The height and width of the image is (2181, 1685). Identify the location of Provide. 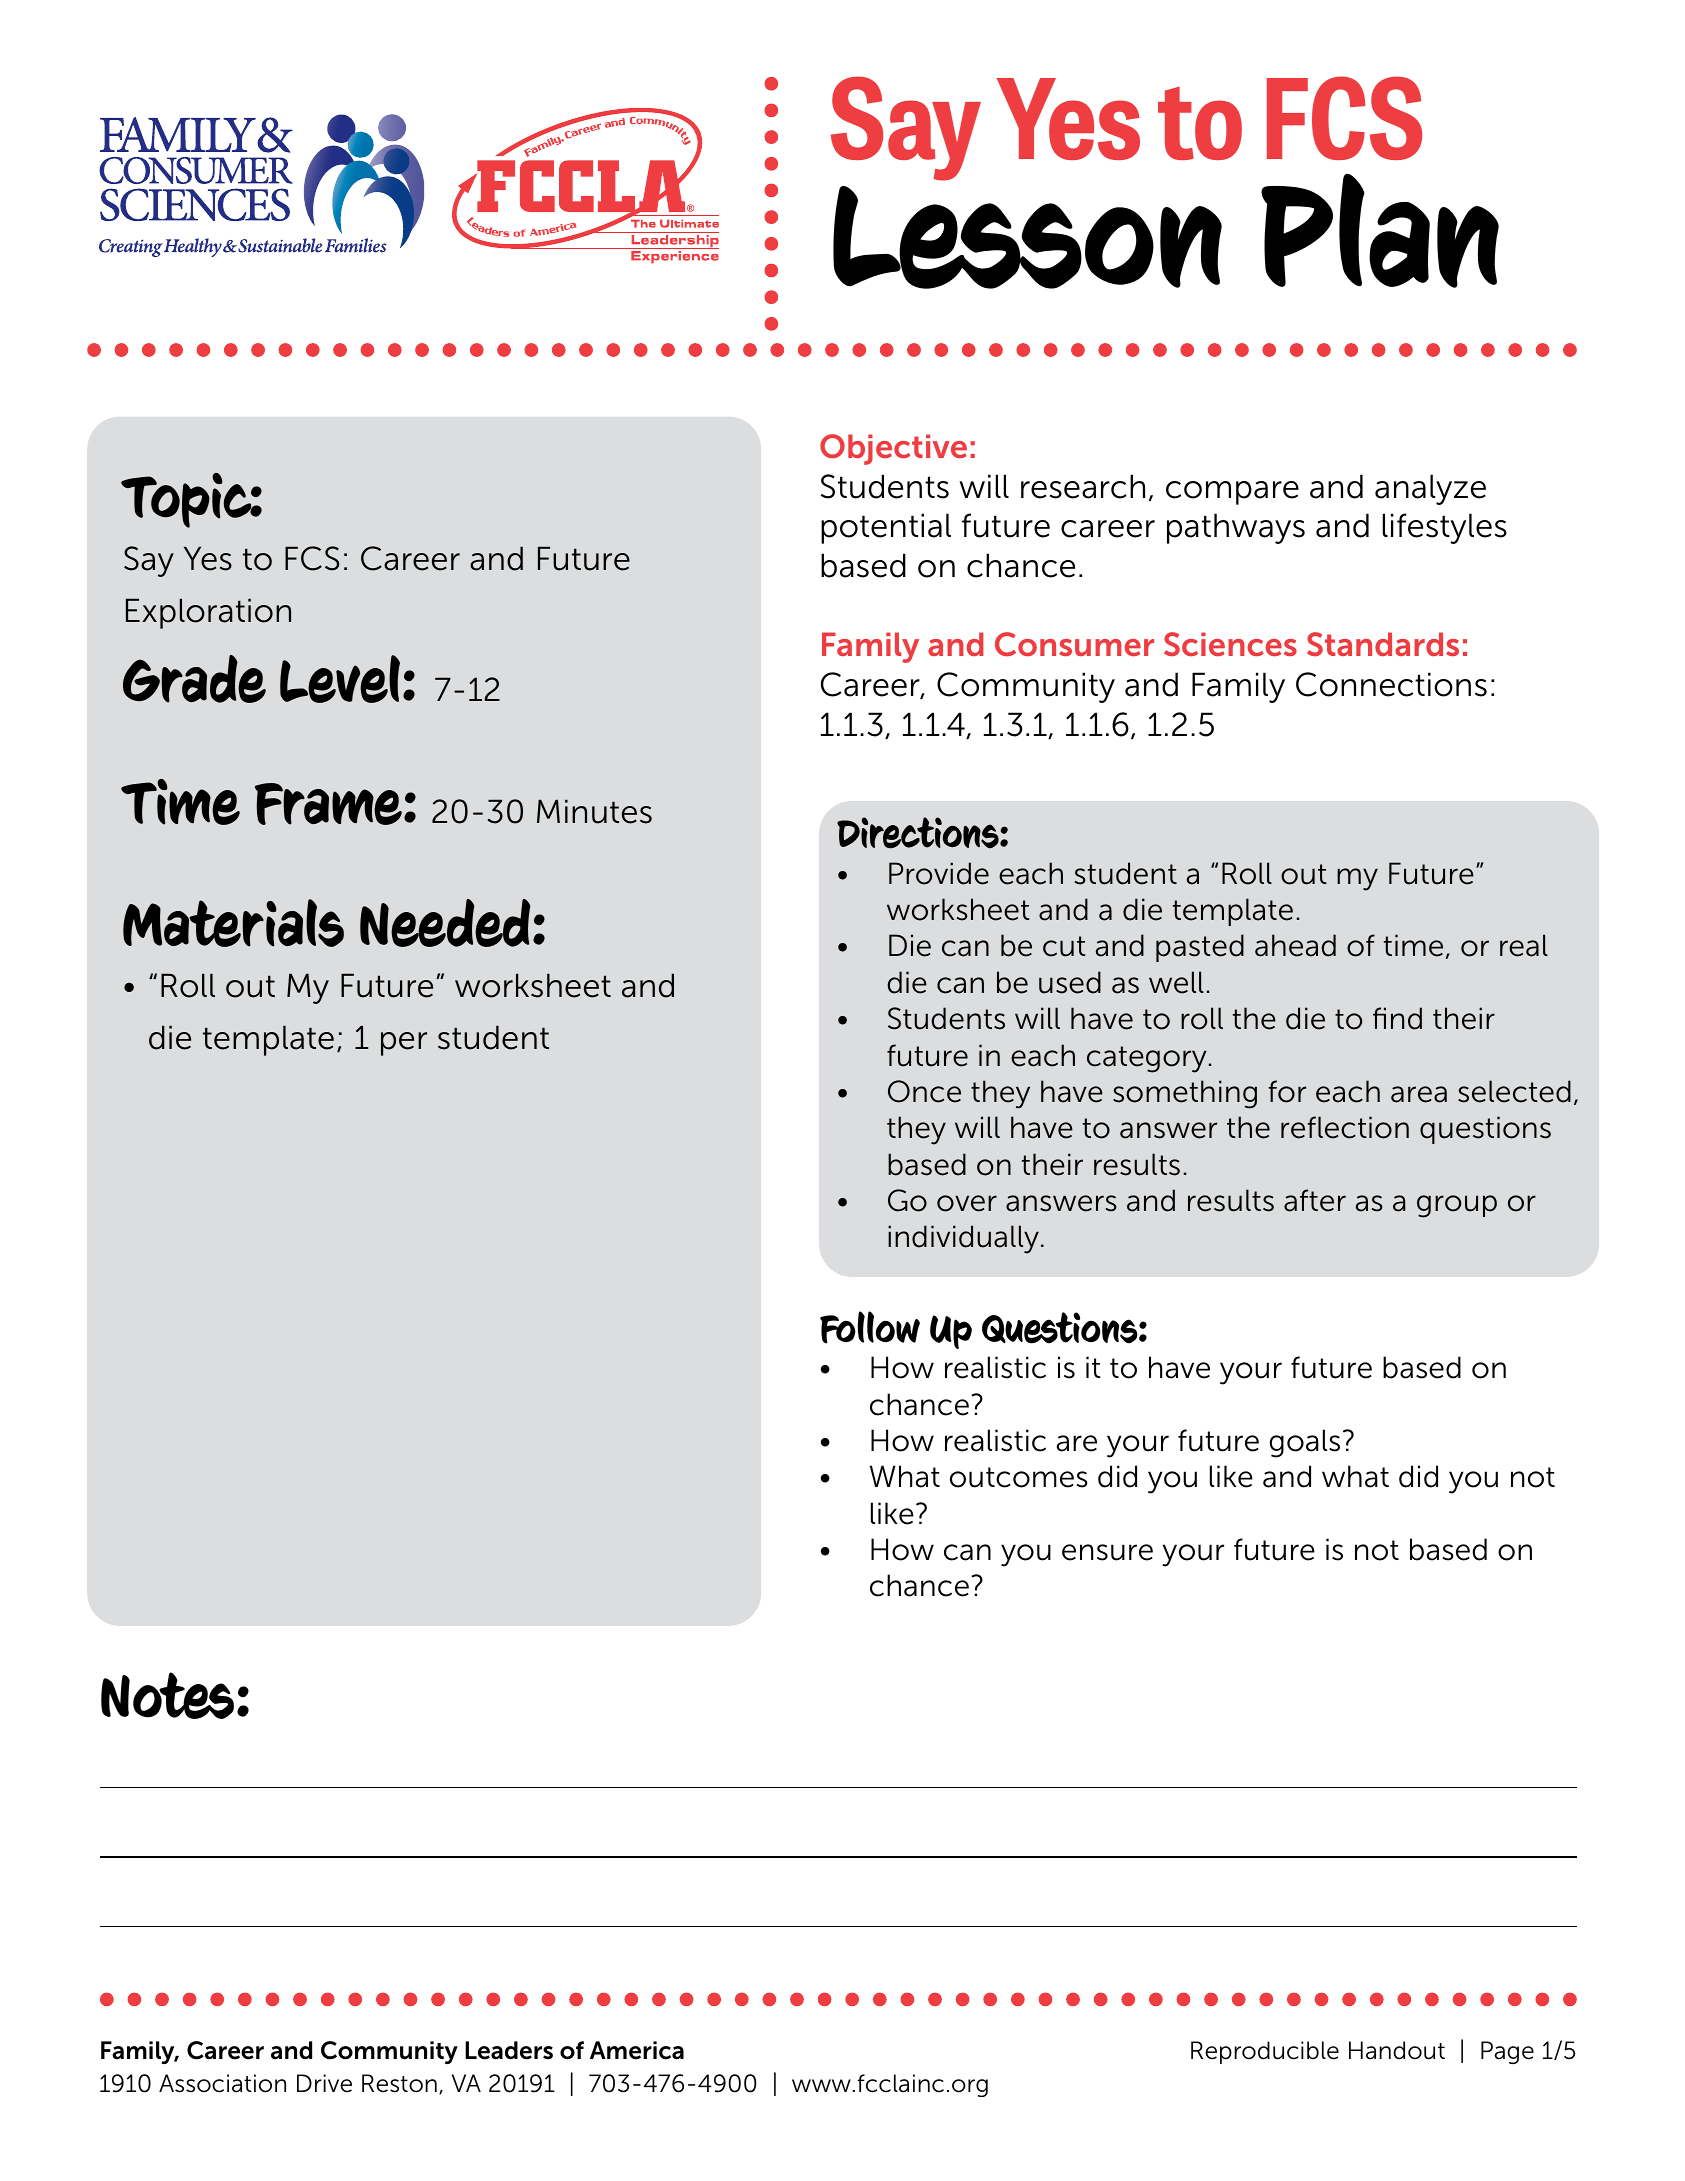
(939, 873).
